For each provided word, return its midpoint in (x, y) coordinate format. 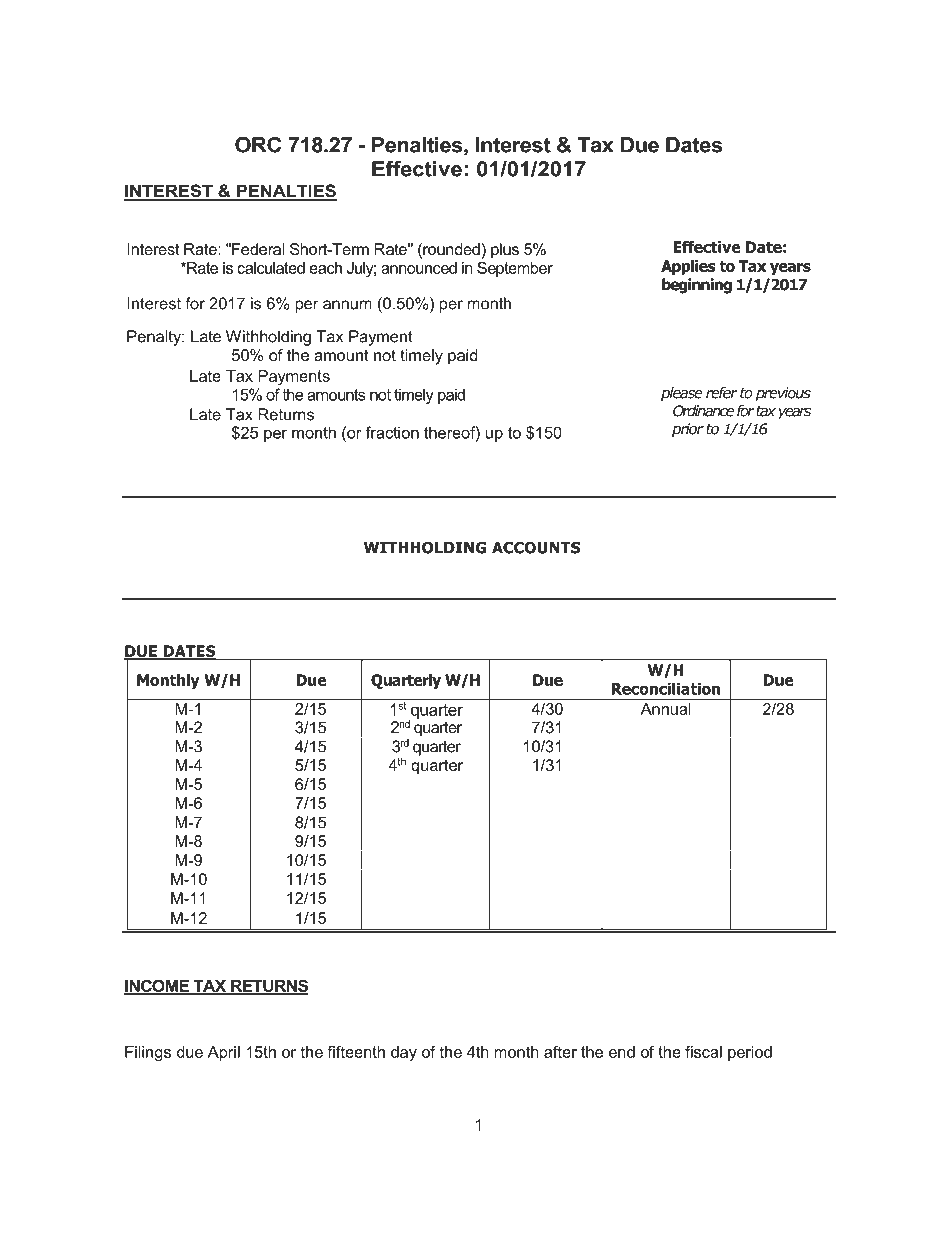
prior (688, 430)
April (224, 1053)
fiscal (703, 1052)
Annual (666, 709)
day (404, 1053)
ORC (258, 145)
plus (505, 251)
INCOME (158, 986)
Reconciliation (666, 688)
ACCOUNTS (536, 547)
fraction (392, 432)
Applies (688, 267)
